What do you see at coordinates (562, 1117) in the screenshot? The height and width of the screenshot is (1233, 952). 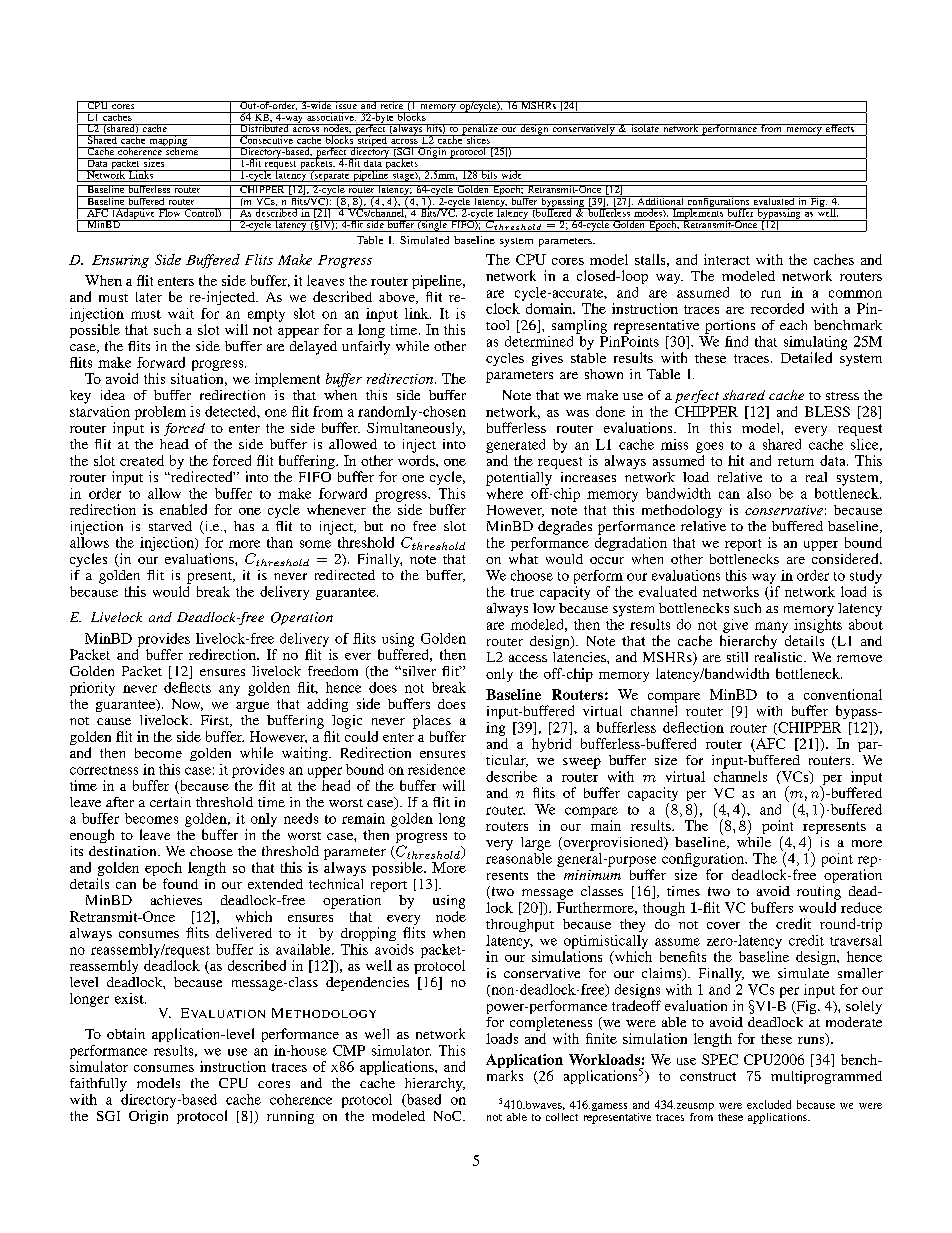 I see `collect` at bounding box center [562, 1117].
